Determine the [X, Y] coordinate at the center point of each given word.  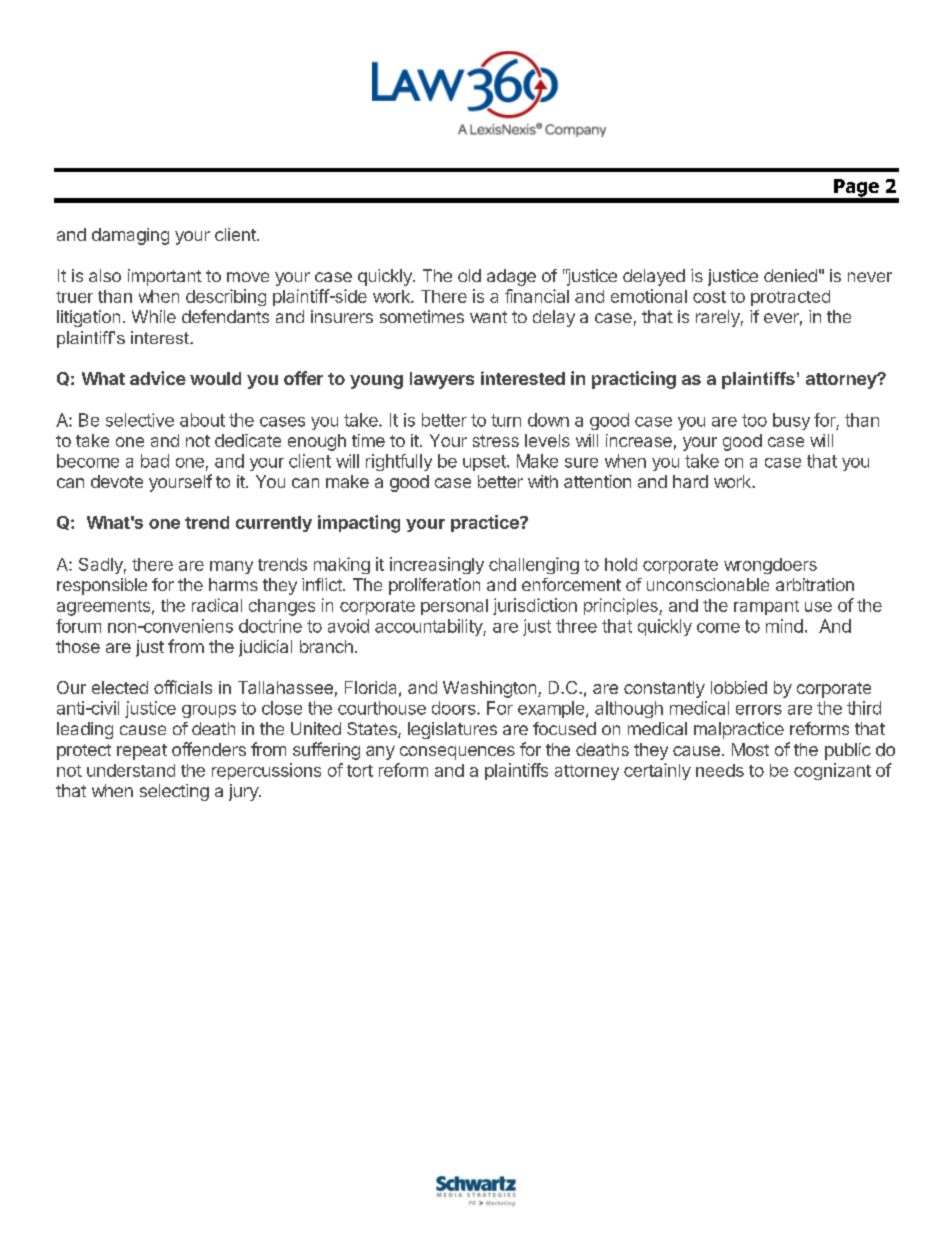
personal [454, 607]
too [754, 420]
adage [511, 277]
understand [131, 770]
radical [217, 605]
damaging [130, 236]
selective [140, 420]
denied [790, 275]
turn [506, 420]
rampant [766, 607]
